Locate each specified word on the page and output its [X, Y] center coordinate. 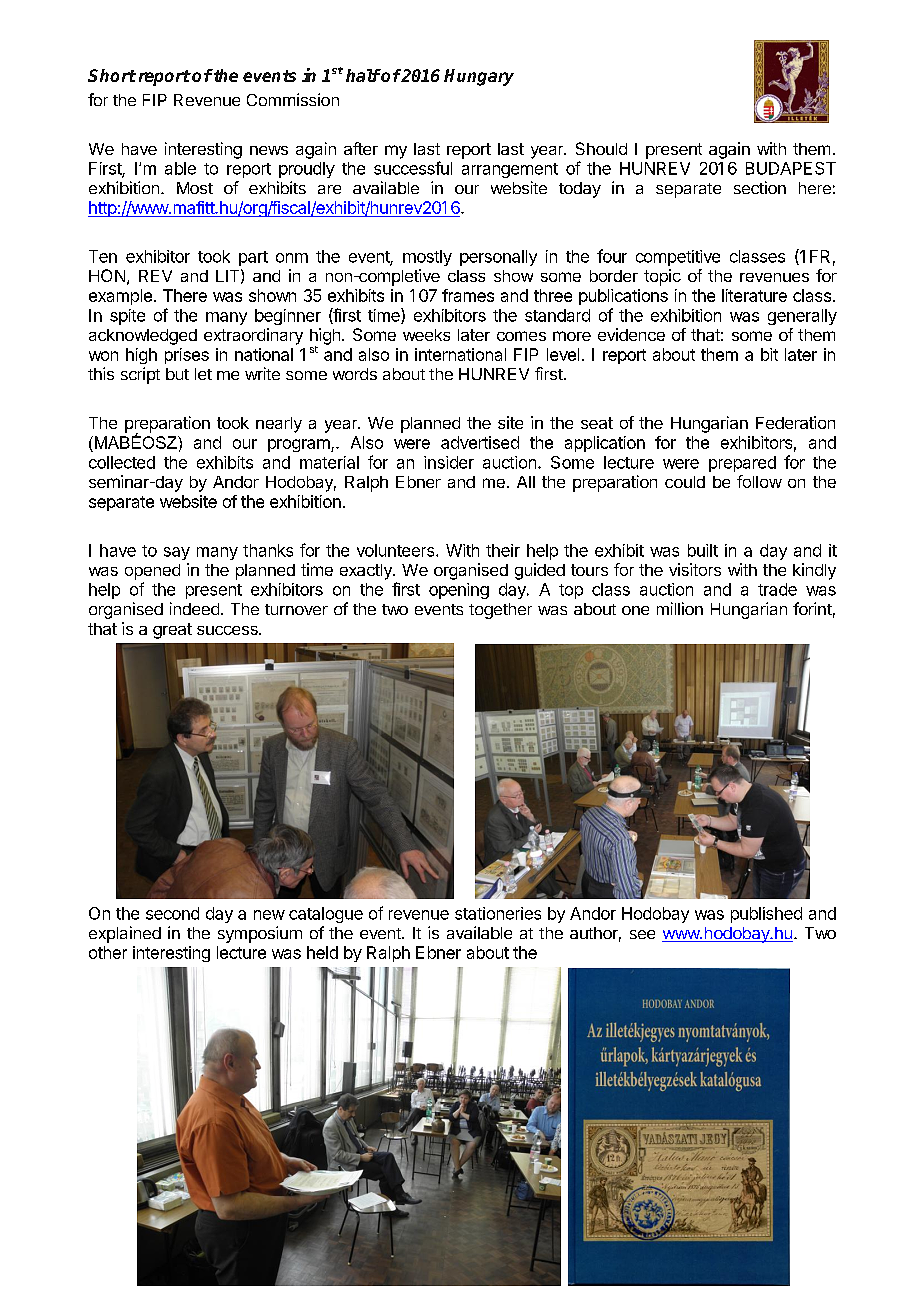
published [766, 915]
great [172, 631]
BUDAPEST [791, 168]
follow [759, 481]
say [177, 553]
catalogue [326, 915]
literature [754, 295]
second [172, 913]
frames [468, 295]
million [680, 608]
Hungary [479, 77]
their [503, 550]
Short [112, 75]
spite [127, 317]
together [500, 611]
